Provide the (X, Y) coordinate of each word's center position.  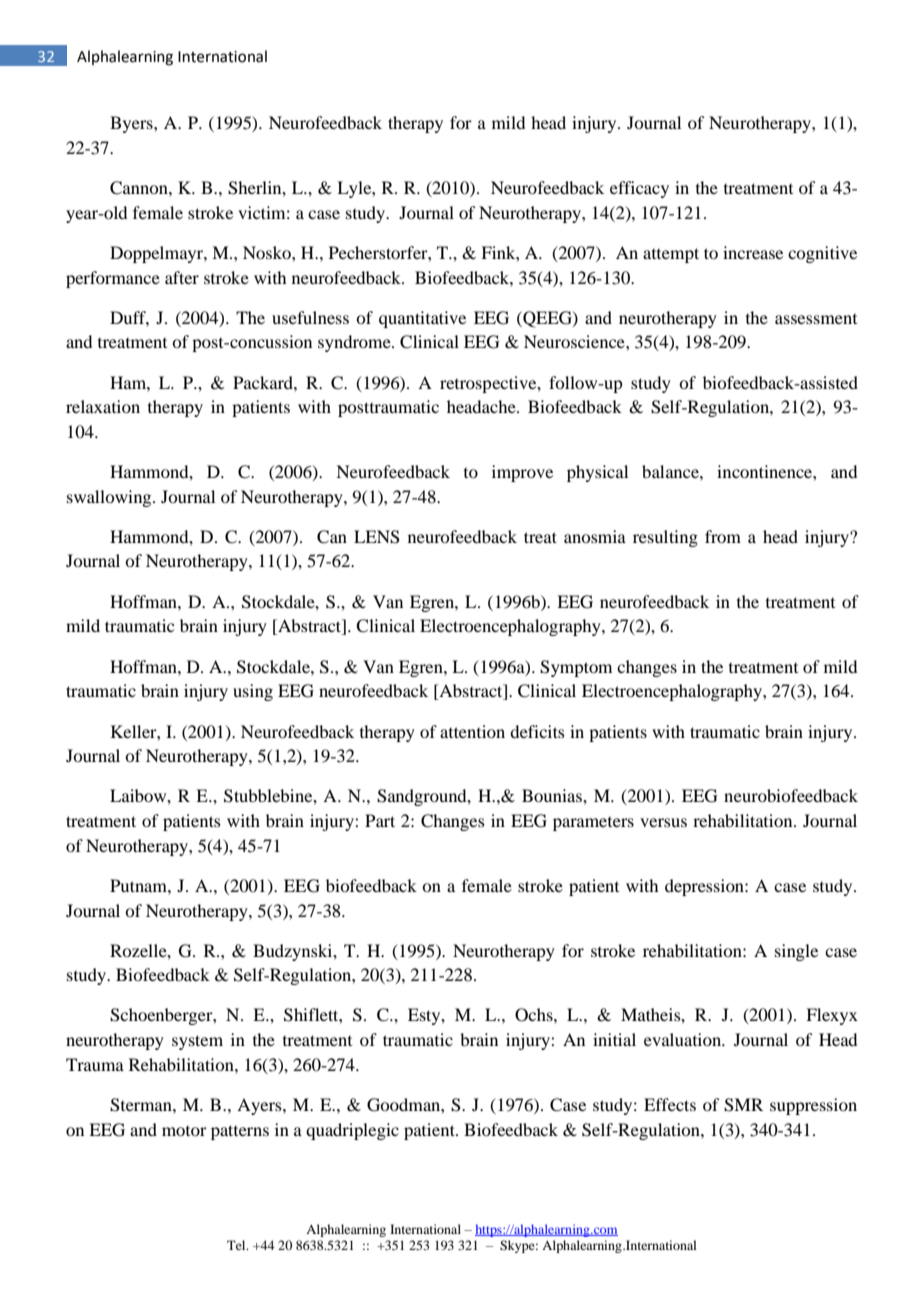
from (723, 536)
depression (705, 887)
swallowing (110, 498)
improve (522, 473)
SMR (743, 1105)
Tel (237, 1245)
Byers (132, 124)
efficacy (639, 189)
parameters (593, 824)
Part (380, 820)
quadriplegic (352, 1131)
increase (753, 252)
